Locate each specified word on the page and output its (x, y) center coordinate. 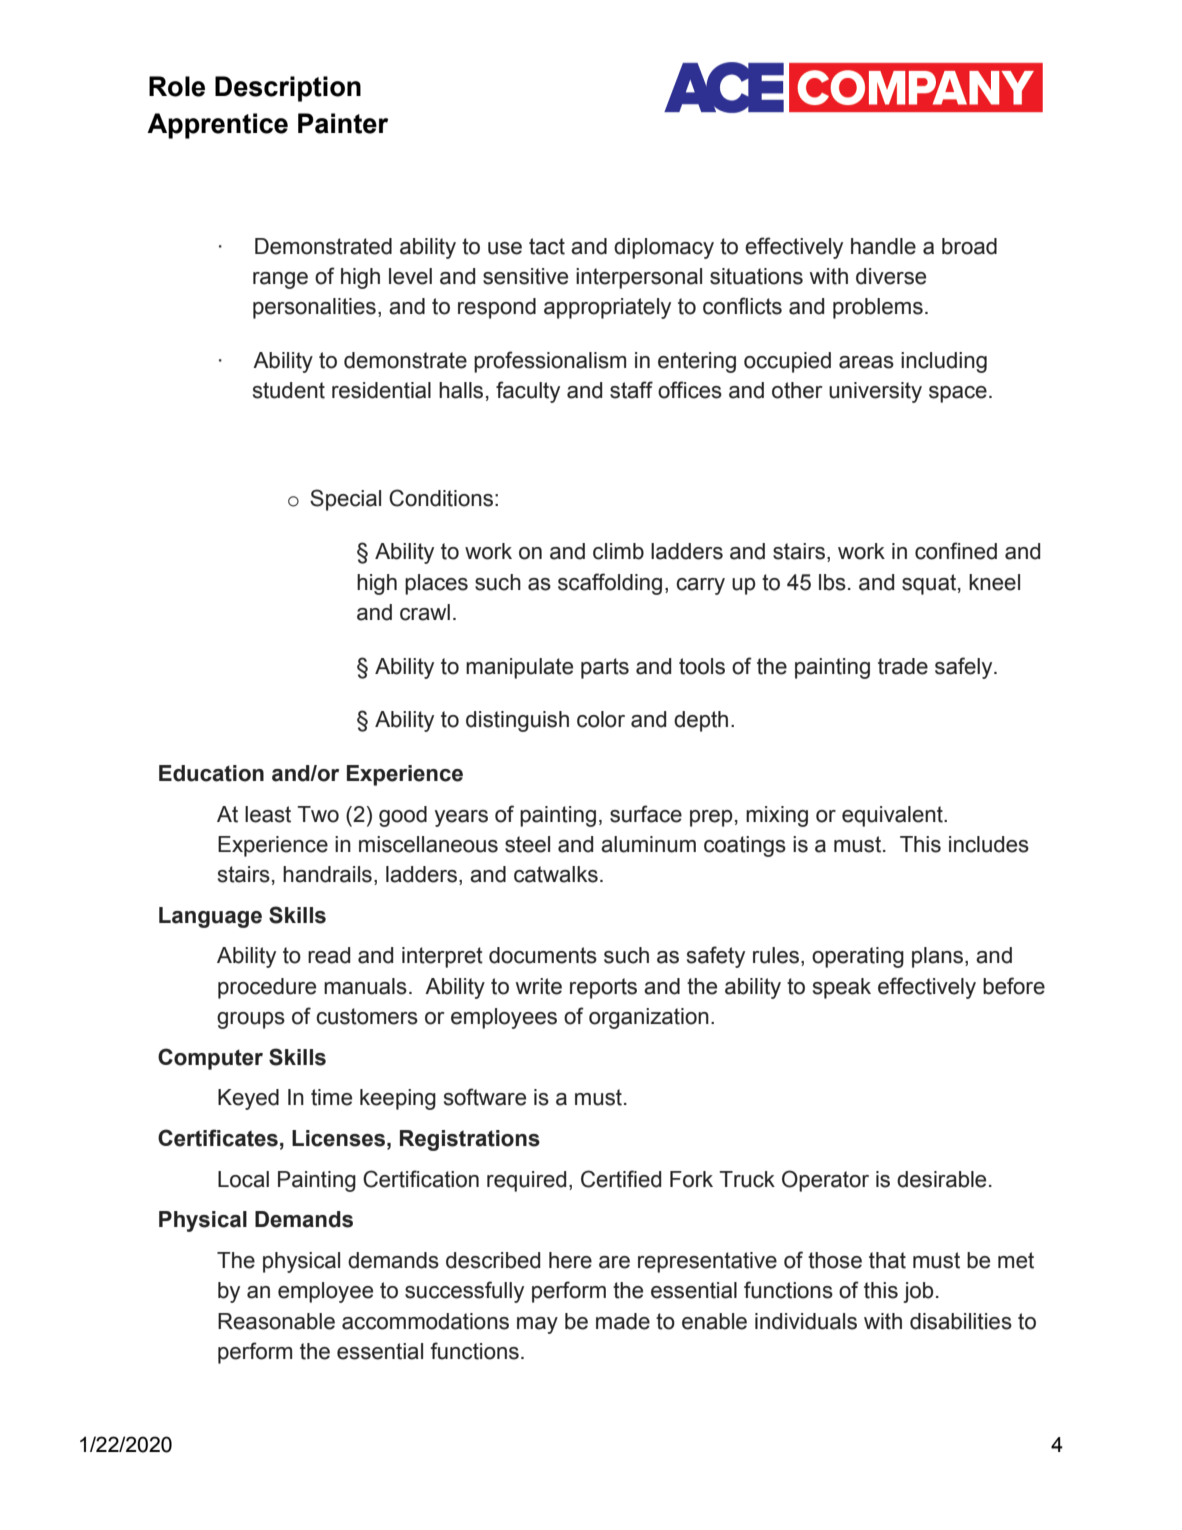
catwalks (556, 874)
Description (288, 89)
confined (956, 551)
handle (883, 246)
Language (210, 917)
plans (939, 957)
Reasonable (276, 1321)
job (918, 1292)
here (570, 1260)
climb (618, 551)
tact (547, 246)
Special (345, 500)
